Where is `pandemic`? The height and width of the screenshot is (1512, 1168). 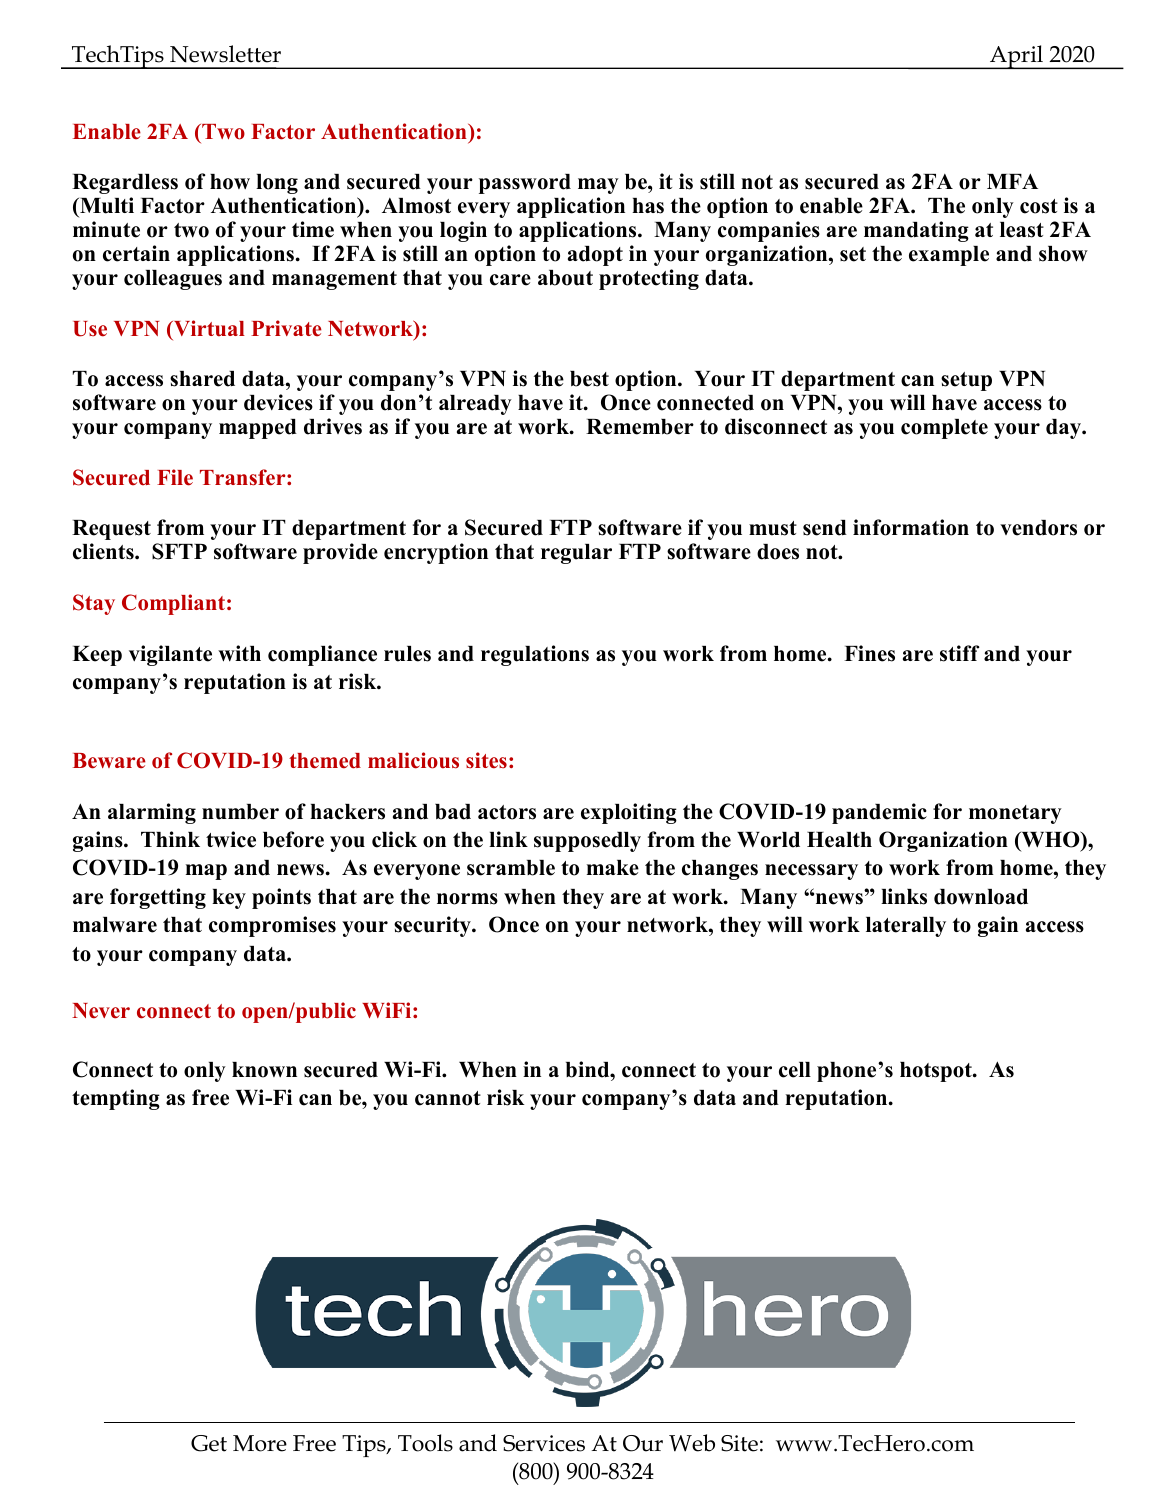
pandemic is located at coordinates (879, 813).
